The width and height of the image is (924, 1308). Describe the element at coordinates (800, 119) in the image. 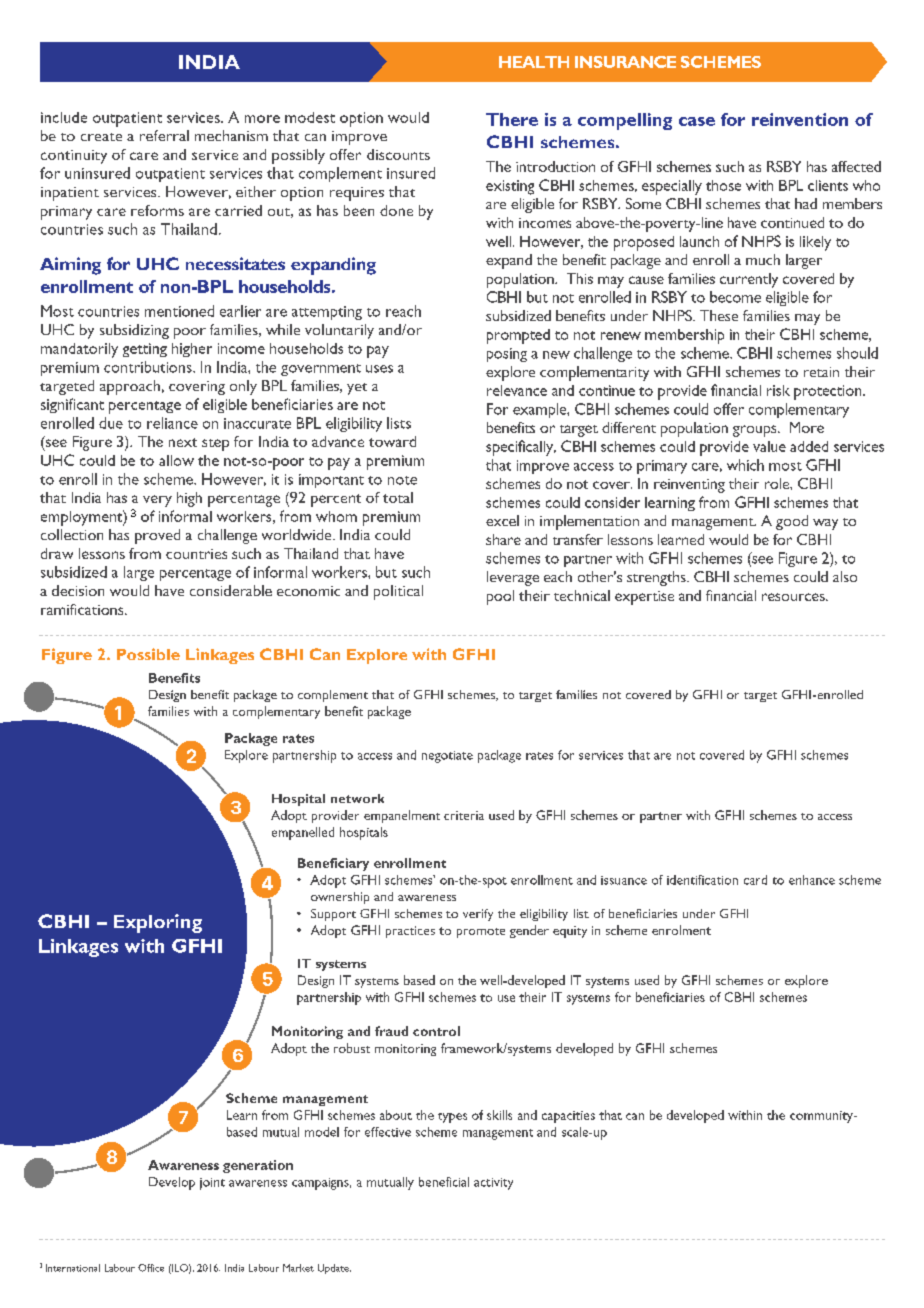

I see `reinvention` at that location.
